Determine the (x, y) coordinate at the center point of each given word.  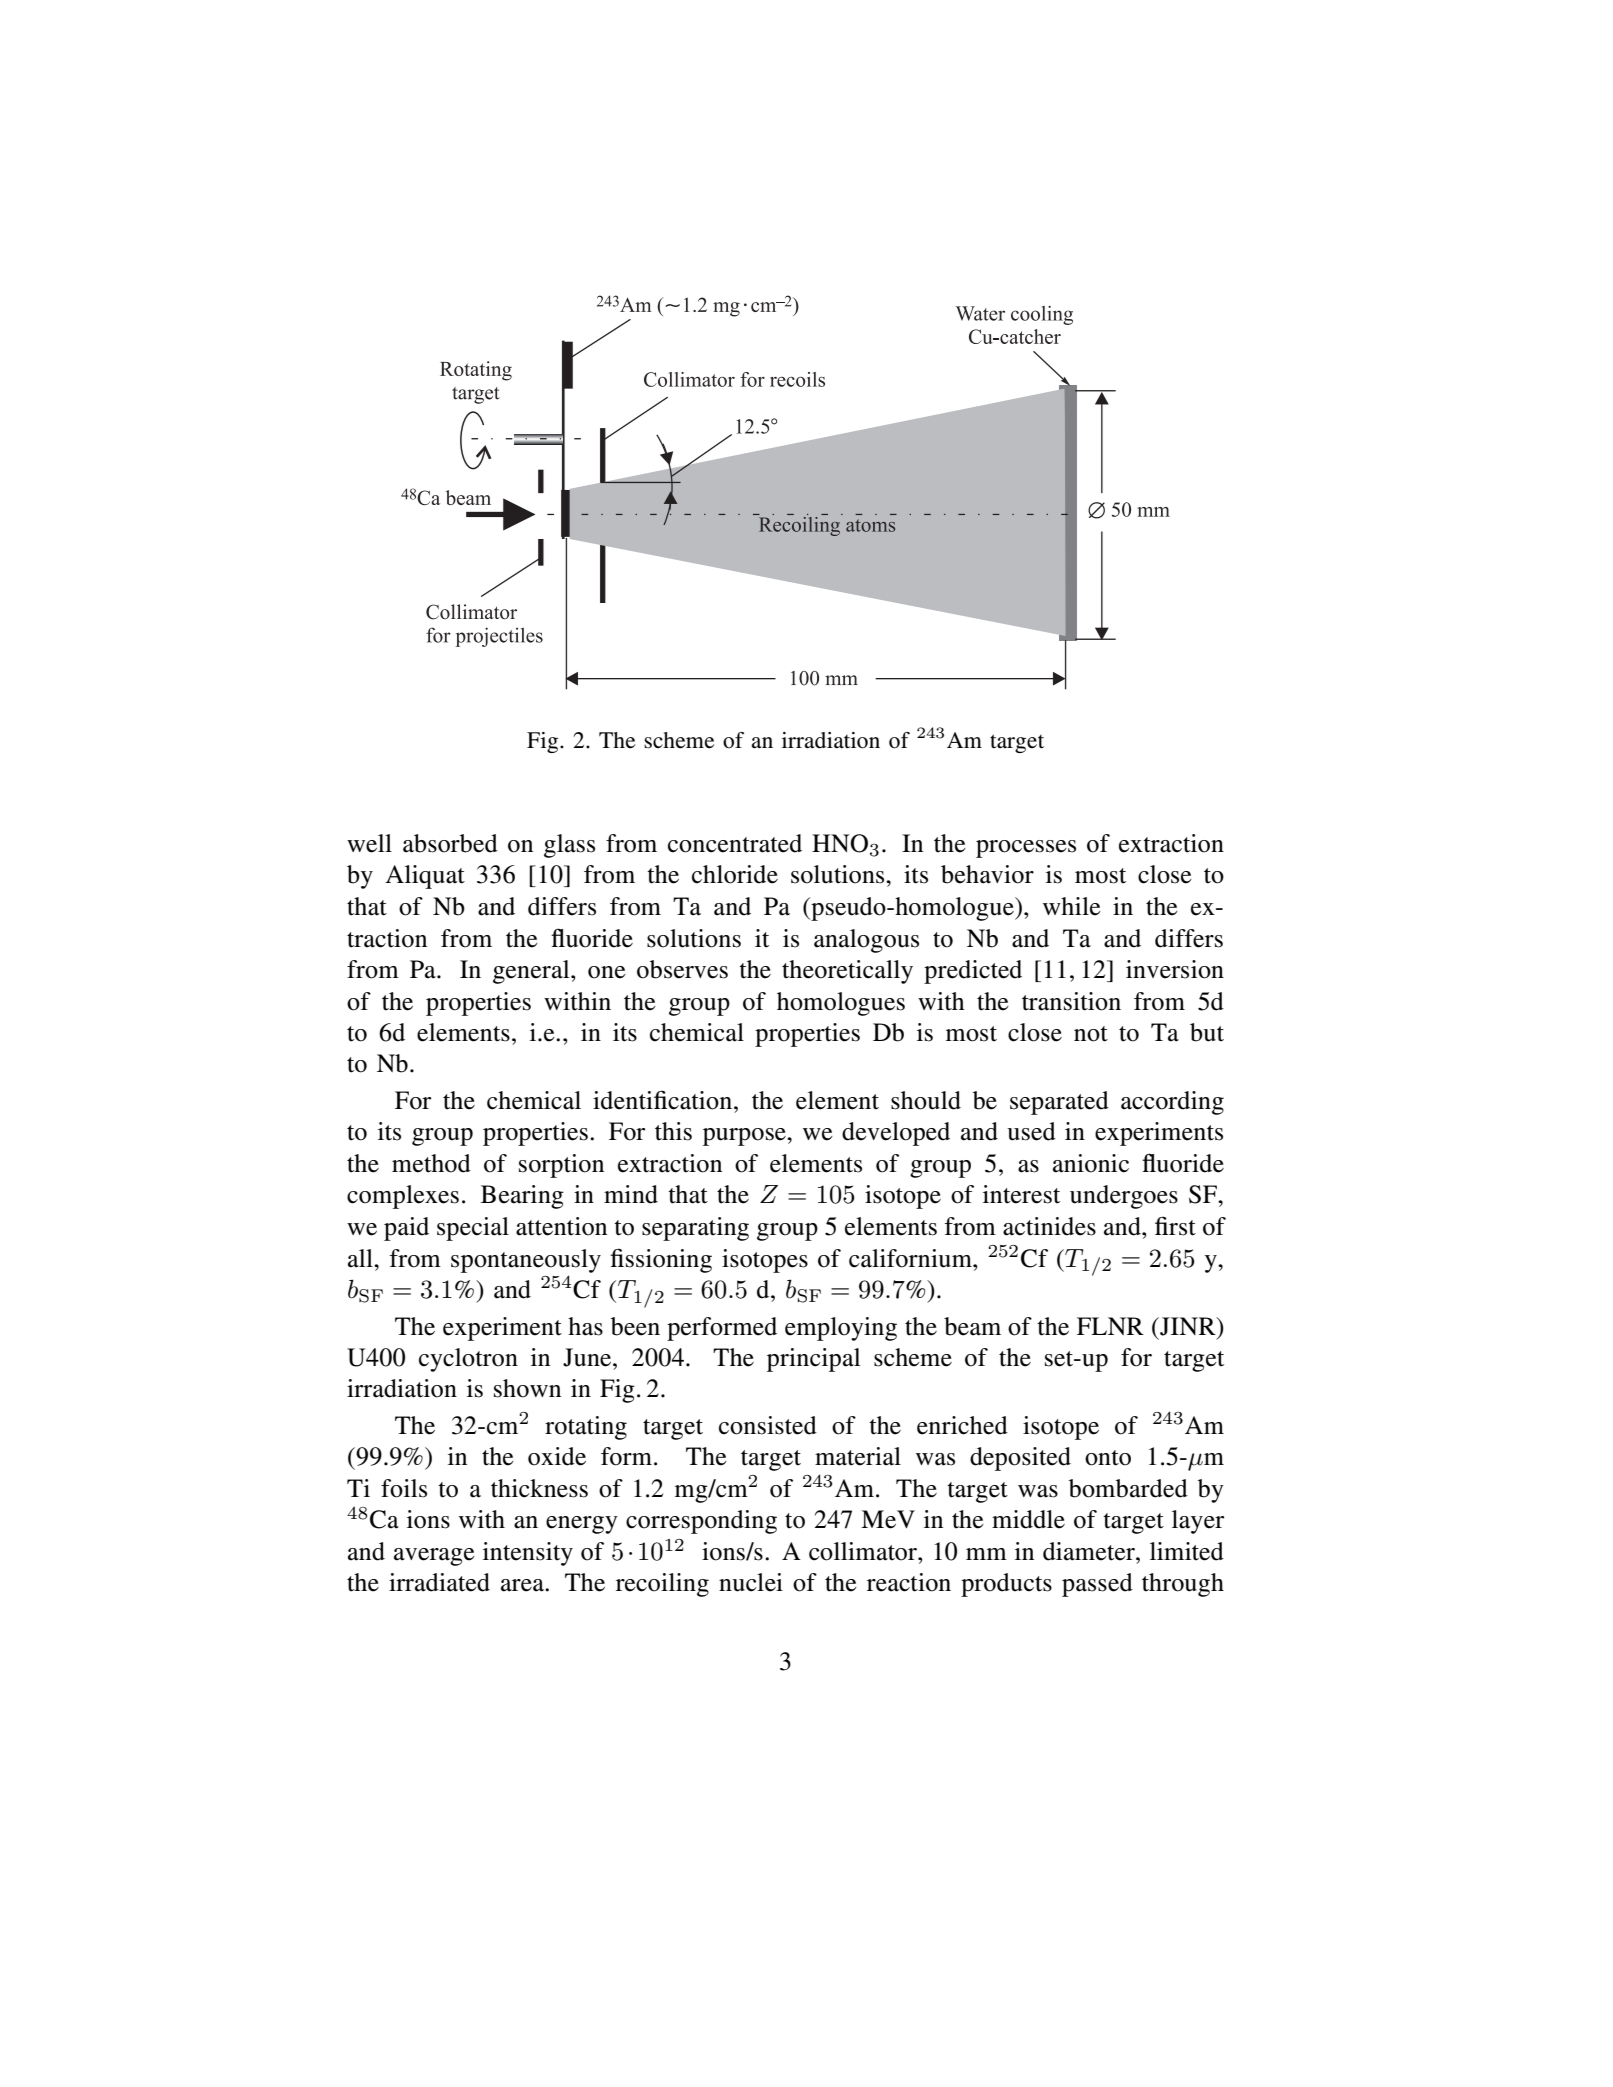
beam (972, 1326)
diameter (1090, 1551)
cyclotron (468, 1360)
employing (841, 1329)
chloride (735, 874)
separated (1059, 1103)
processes (1026, 849)
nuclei (751, 1582)
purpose (745, 1137)
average (434, 1557)
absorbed (450, 843)
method (431, 1163)
